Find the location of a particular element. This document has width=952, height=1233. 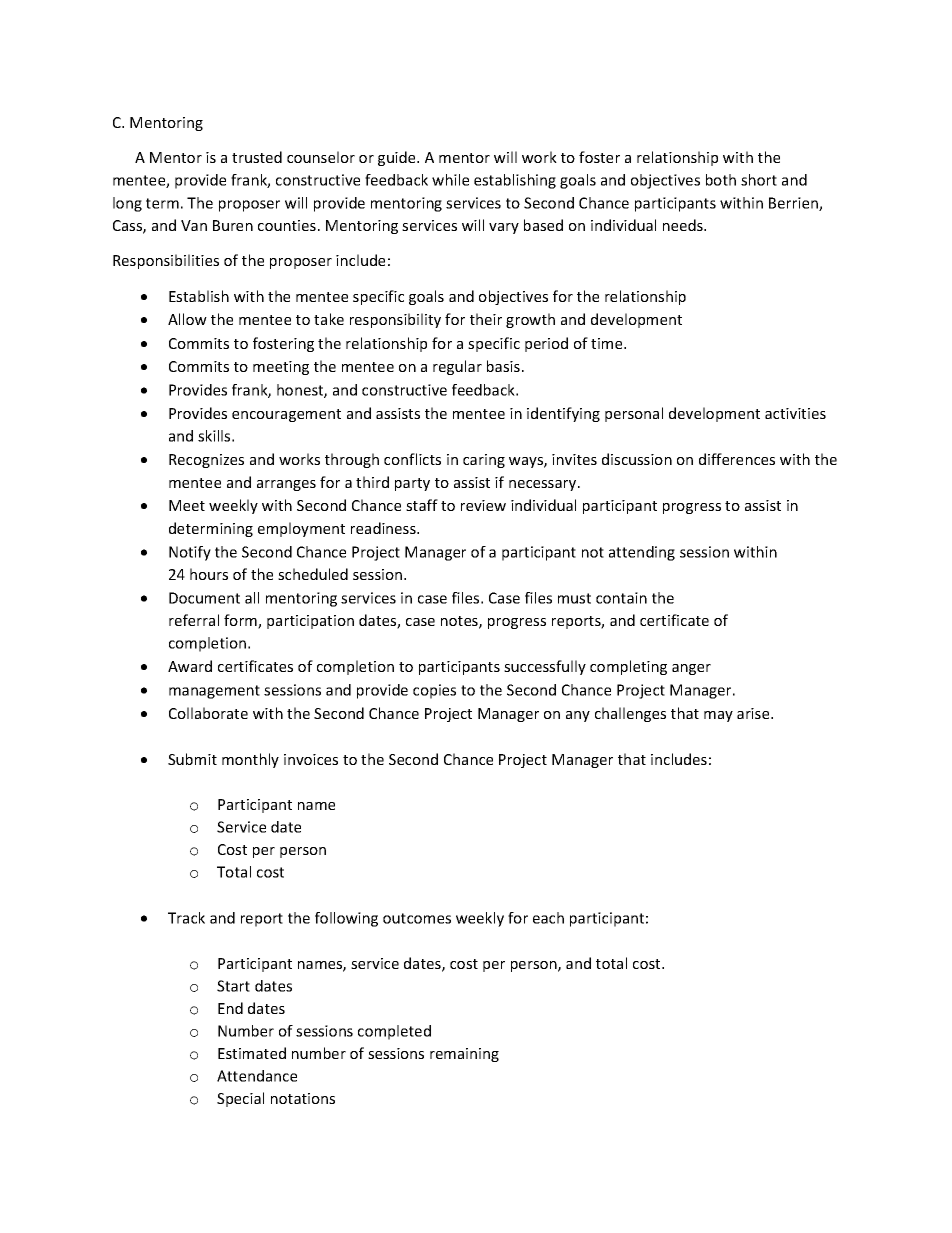

both is located at coordinates (721, 180).
